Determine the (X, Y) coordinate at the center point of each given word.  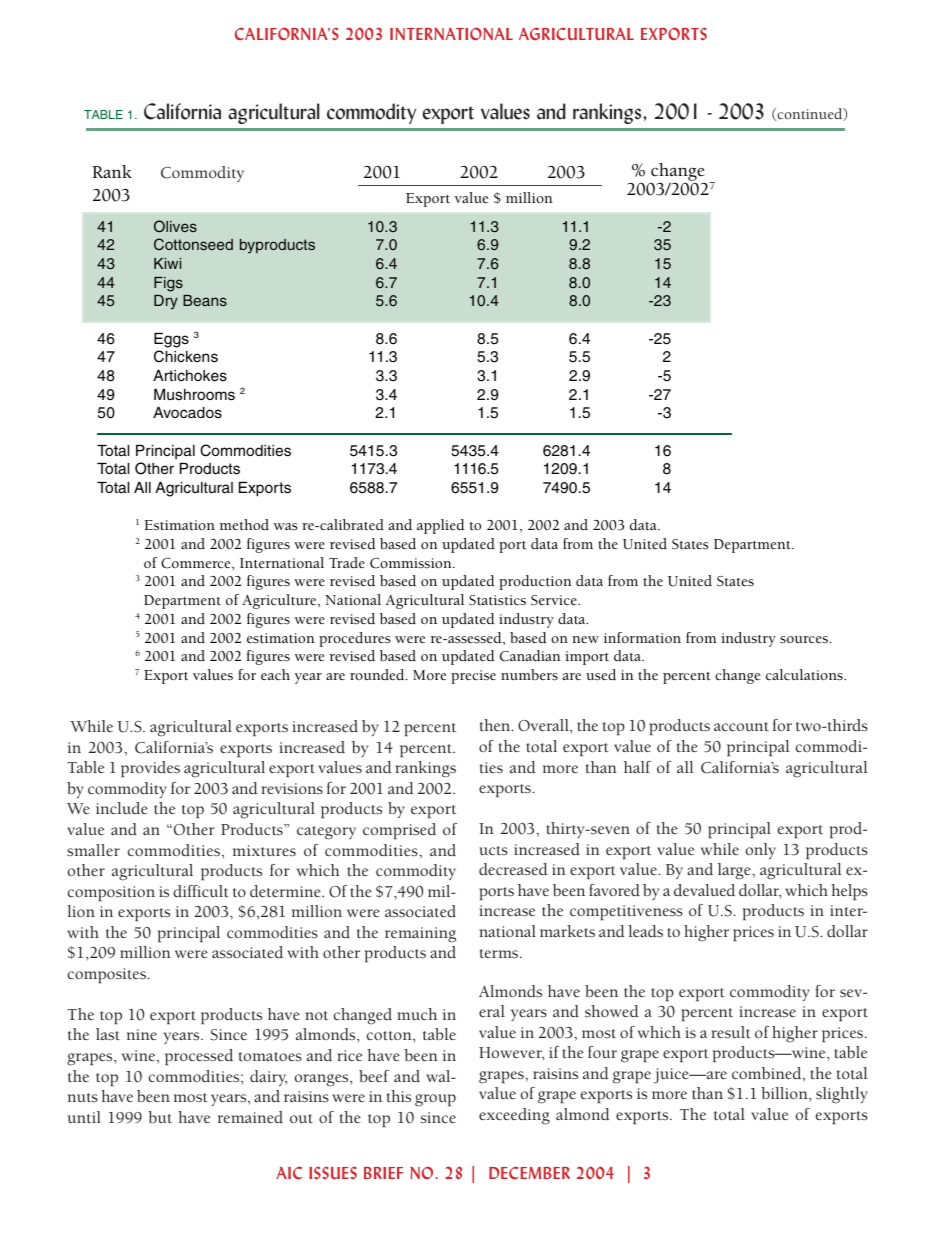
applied (440, 526)
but (160, 1117)
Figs (168, 284)
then (496, 725)
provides (150, 769)
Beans (205, 300)
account (741, 726)
